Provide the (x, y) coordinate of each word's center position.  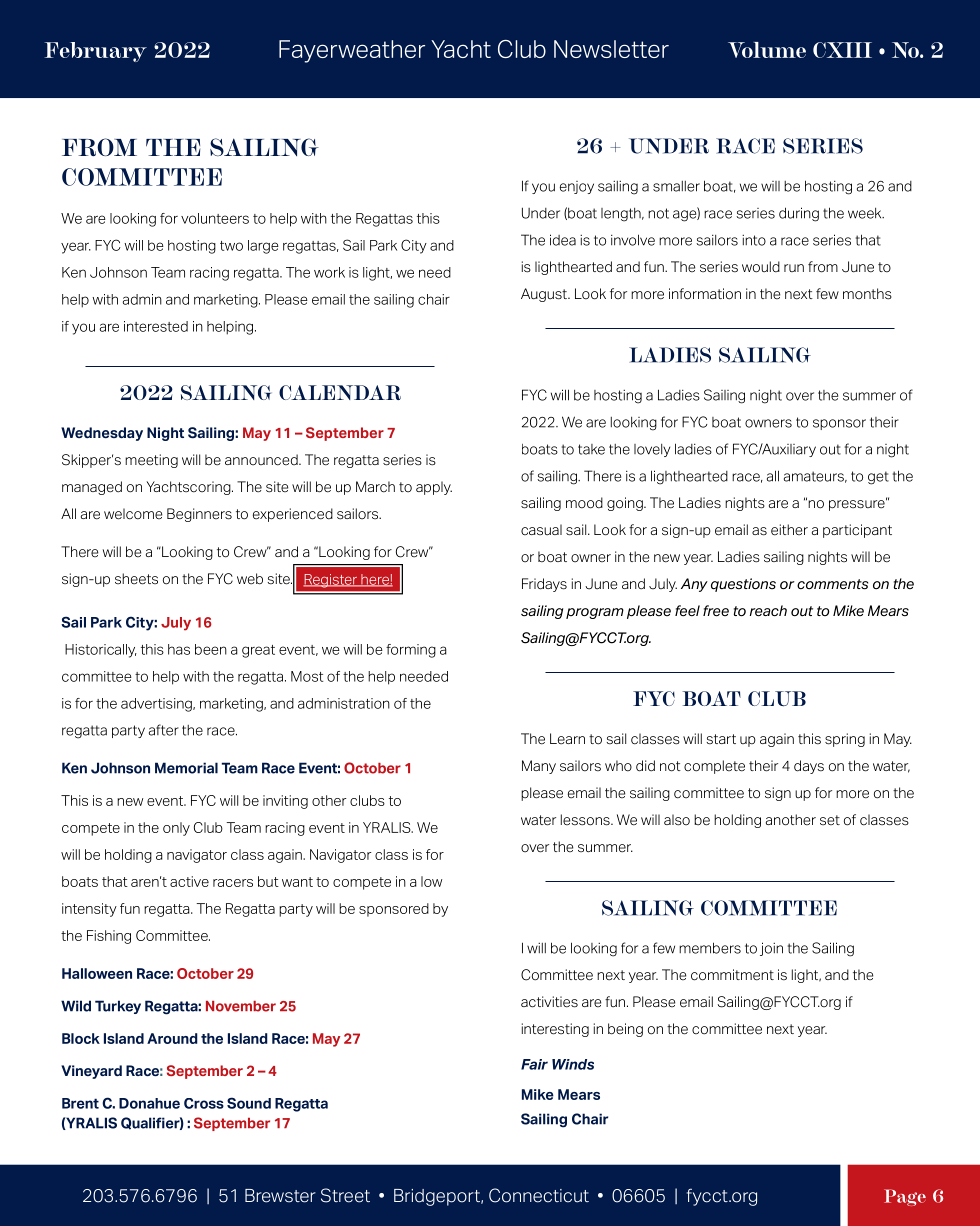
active (189, 881)
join (771, 949)
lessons (586, 820)
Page (905, 1197)
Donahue (149, 1103)
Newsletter (611, 49)
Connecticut (539, 1195)
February (96, 52)
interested (156, 326)
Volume (767, 50)
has (179, 649)
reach (768, 611)
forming (411, 651)
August (545, 295)
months (867, 294)
